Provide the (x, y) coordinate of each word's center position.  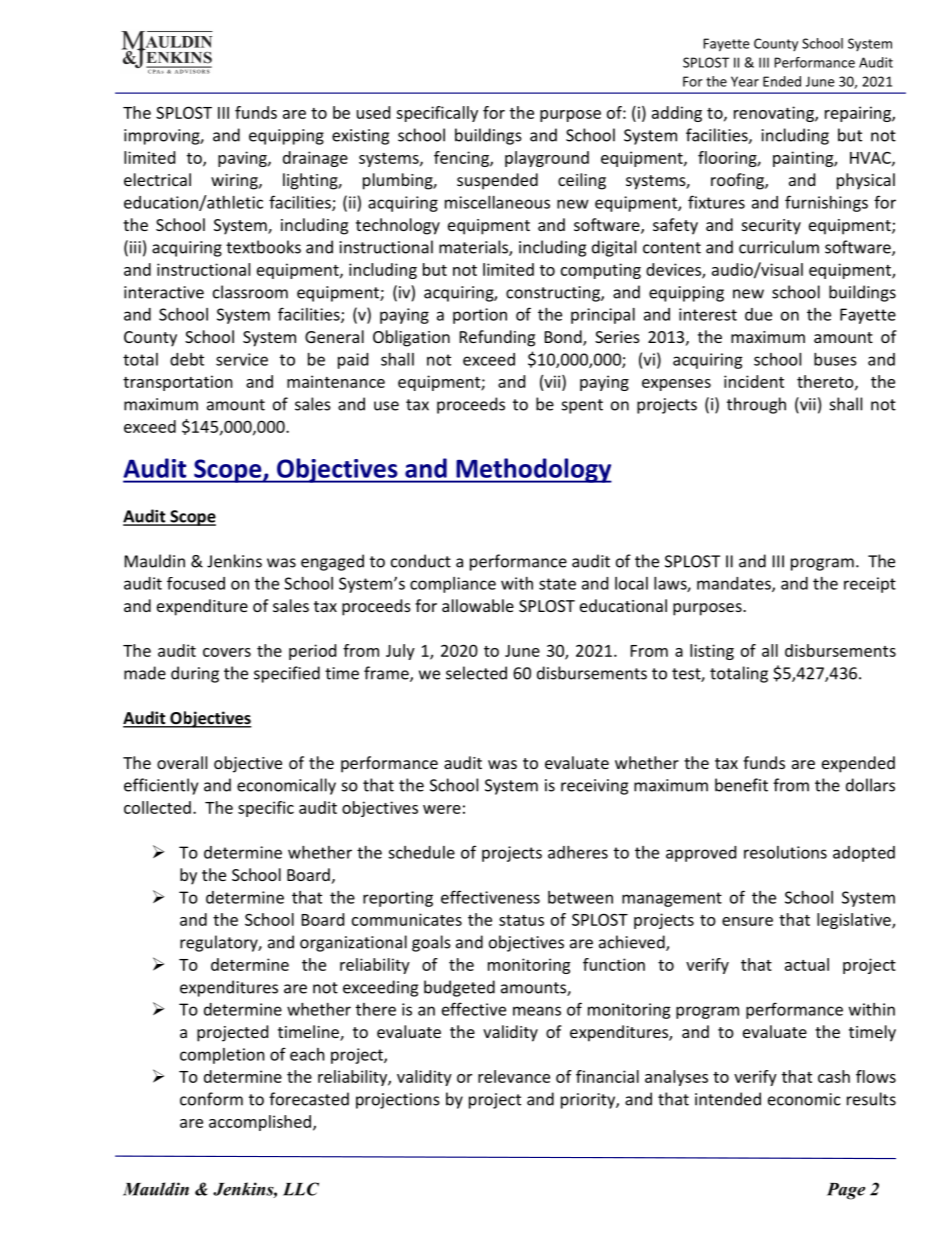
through (756, 405)
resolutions (785, 852)
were (442, 809)
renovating (775, 114)
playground (547, 159)
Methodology (533, 470)
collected (157, 807)
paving (243, 159)
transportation (178, 383)
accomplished (260, 1123)
